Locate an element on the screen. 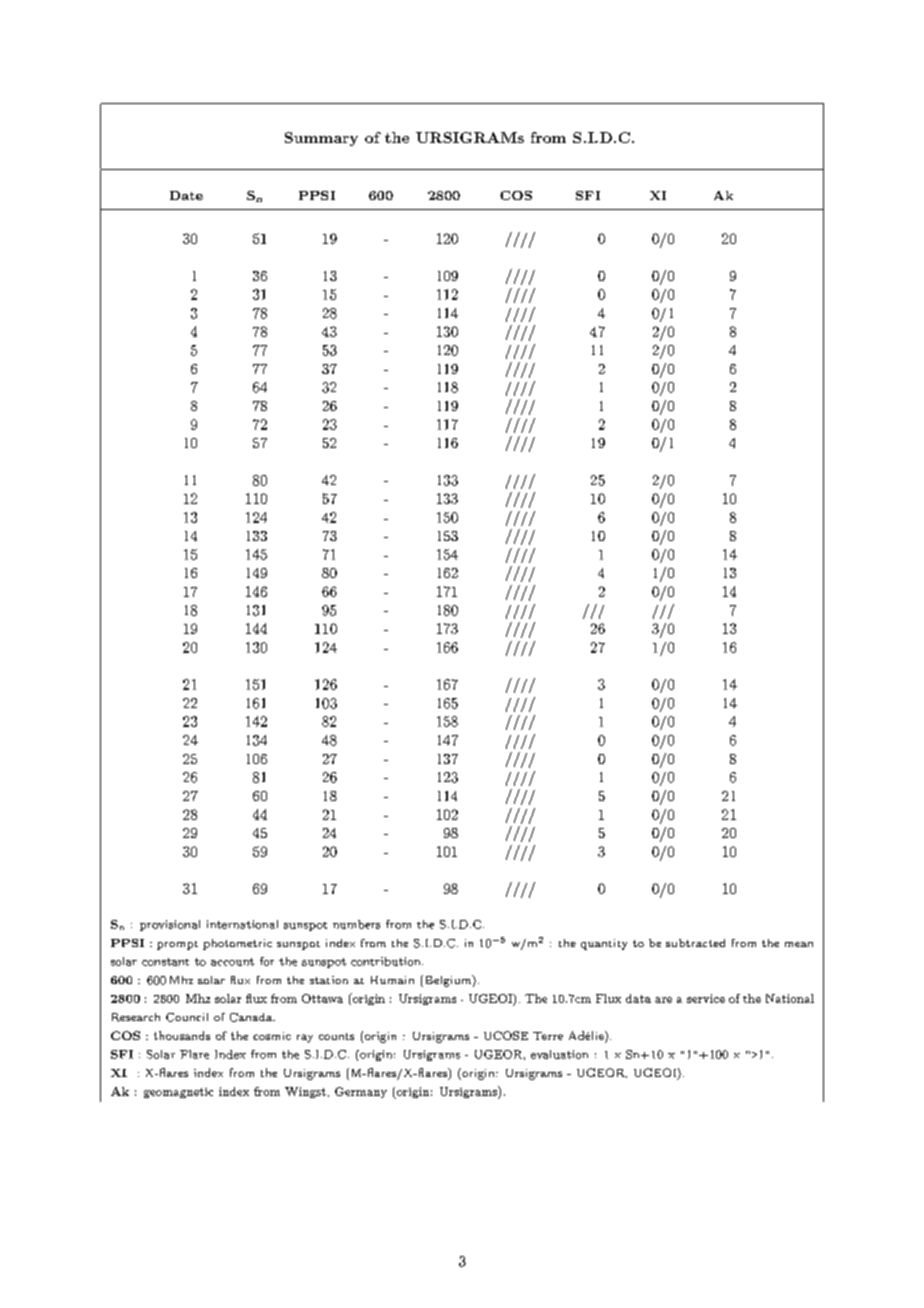  Terre is located at coordinates (548, 1036).
